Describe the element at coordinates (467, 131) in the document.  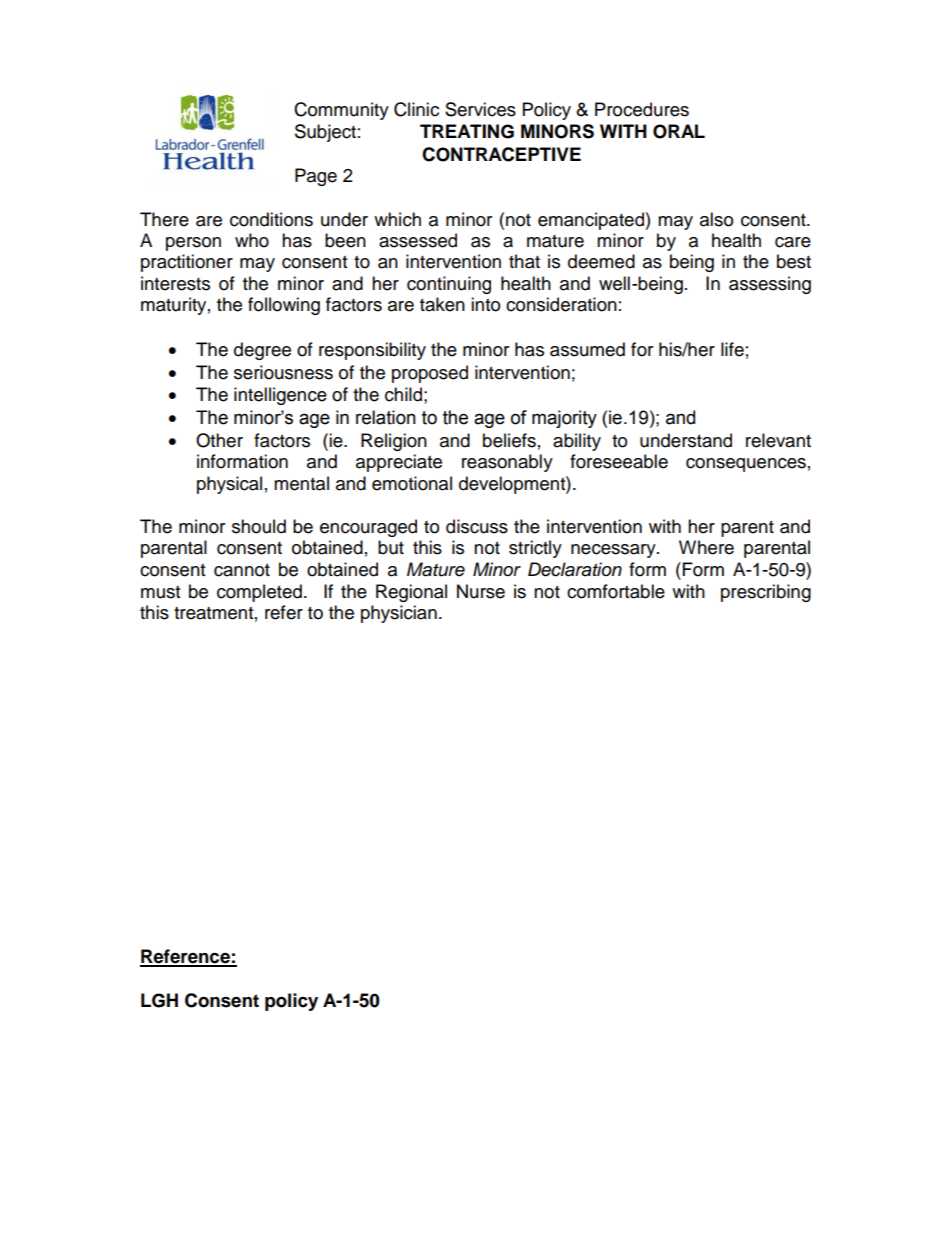
I see `TREATING` at that location.
